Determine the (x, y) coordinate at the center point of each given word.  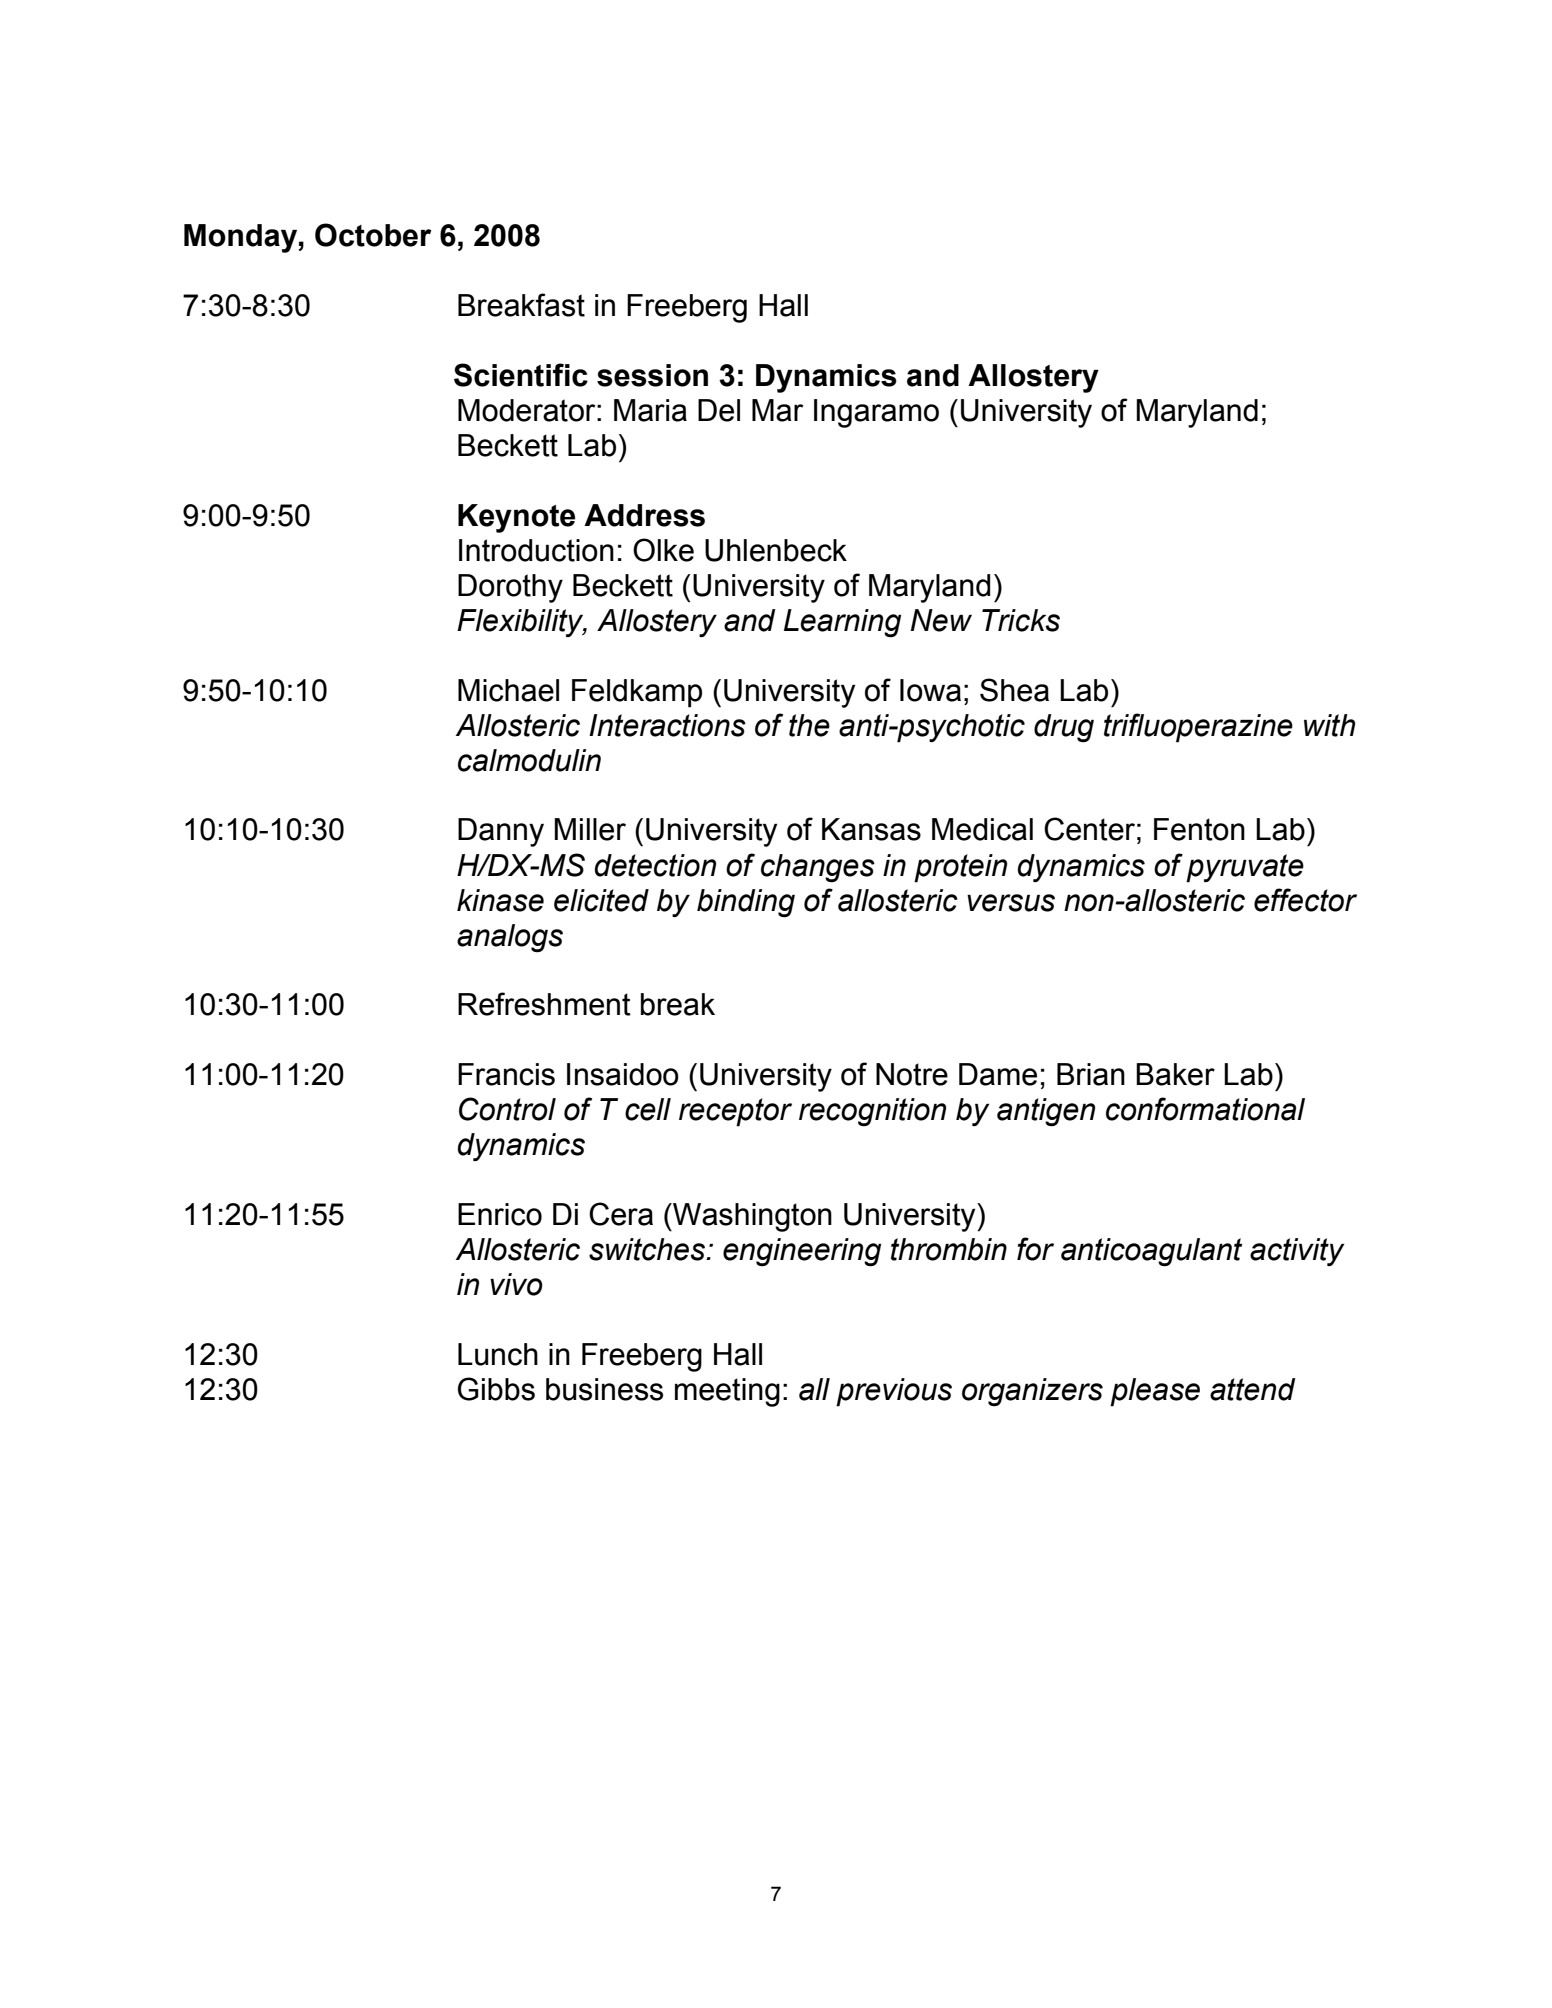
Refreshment (544, 1004)
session (652, 375)
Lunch (498, 1354)
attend (1253, 1389)
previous (894, 1392)
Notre (912, 1074)
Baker (1175, 1074)
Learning (842, 623)
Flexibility (521, 623)
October (373, 235)
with (1330, 725)
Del (719, 410)
